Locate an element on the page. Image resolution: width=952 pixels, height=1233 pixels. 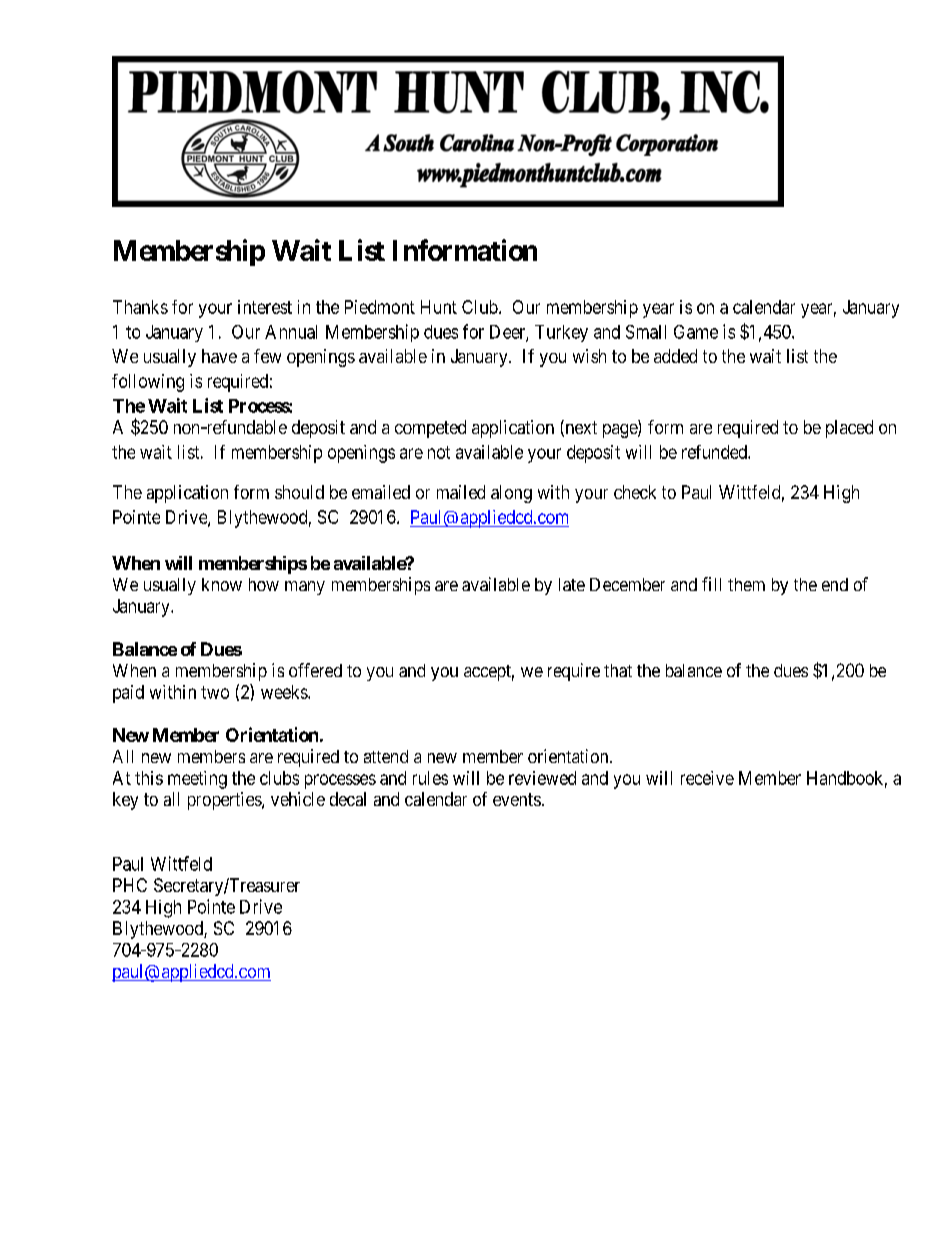
interest is located at coordinates (265, 307).
